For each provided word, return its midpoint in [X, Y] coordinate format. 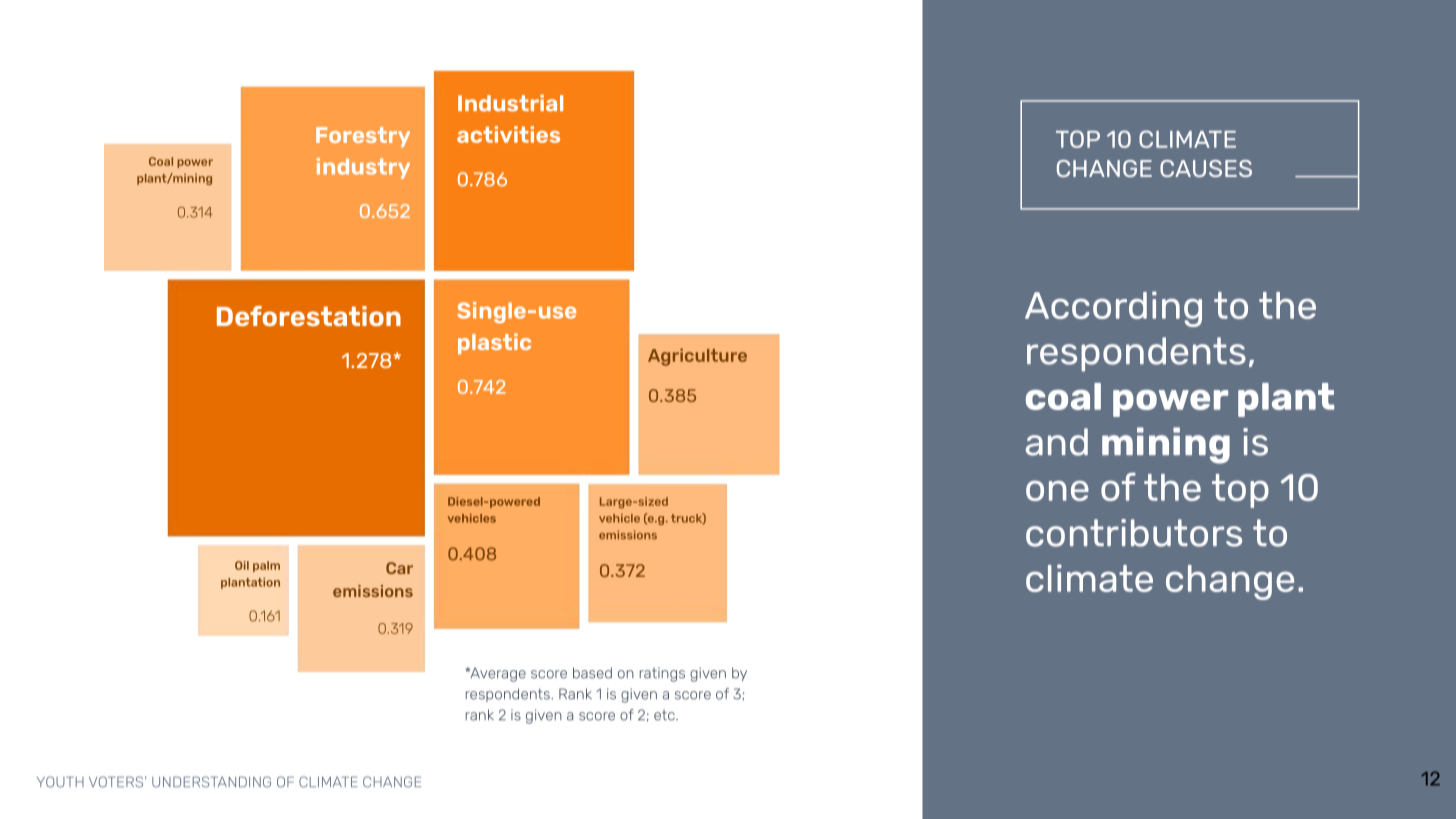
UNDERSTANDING [211, 782]
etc [665, 715]
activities [508, 134]
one [1057, 491]
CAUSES [1206, 168]
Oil [242, 565]
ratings [662, 674]
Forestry [363, 137]
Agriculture [697, 357]
